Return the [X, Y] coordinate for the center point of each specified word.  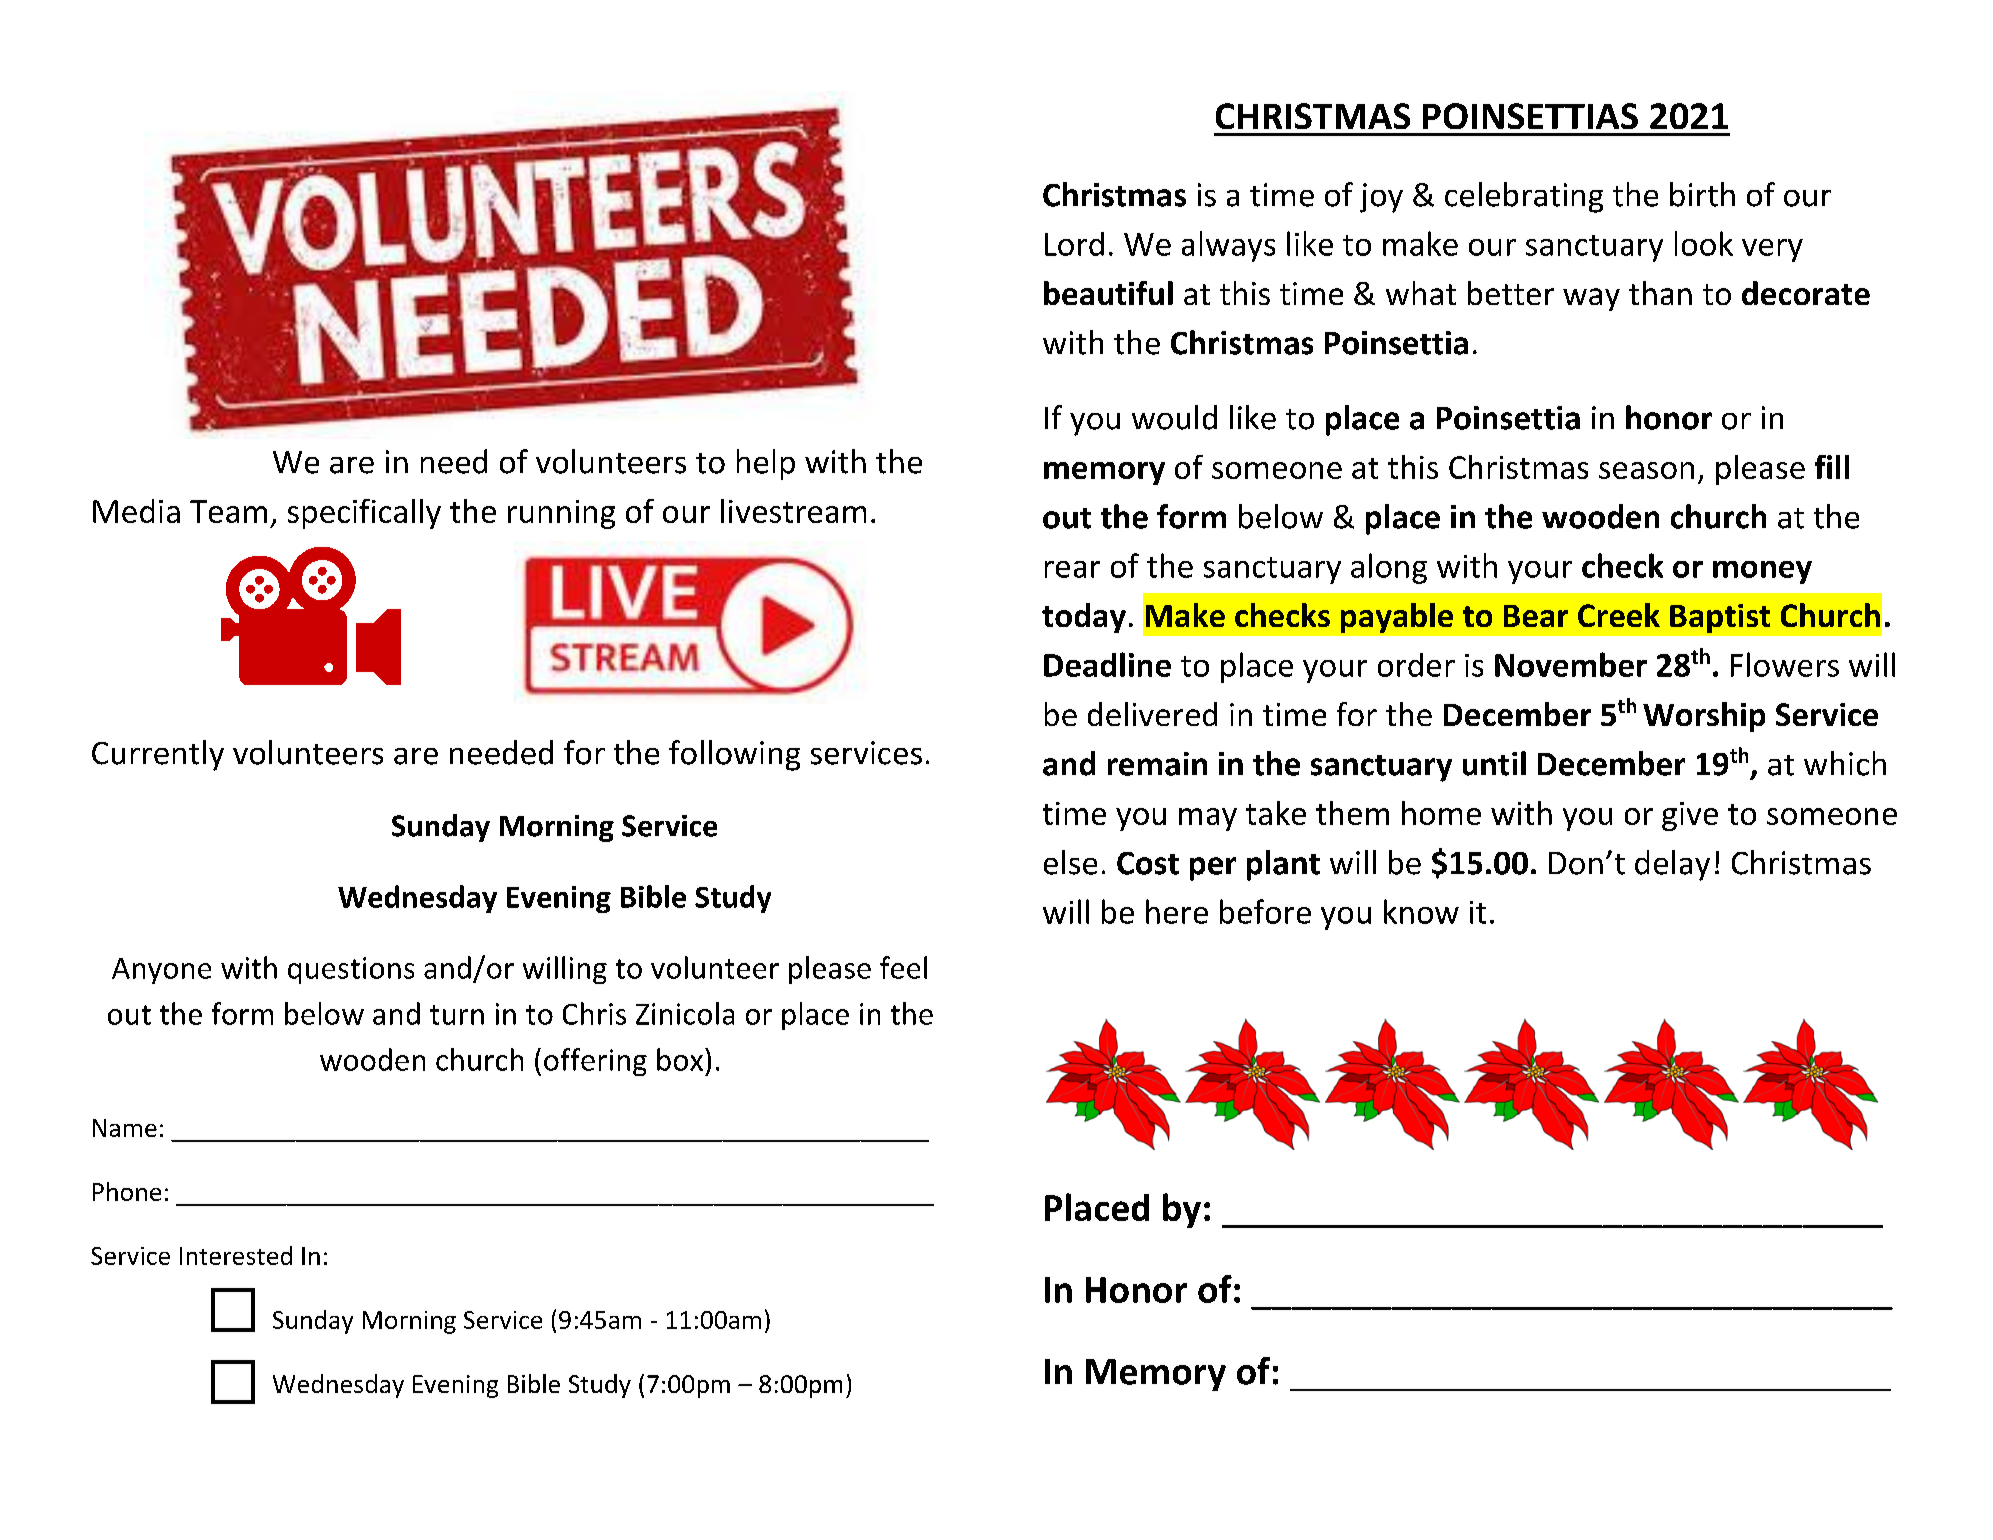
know [1421, 911]
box [680, 1059]
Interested [236, 1255]
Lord [1074, 244]
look [1704, 243]
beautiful [1108, 293]
